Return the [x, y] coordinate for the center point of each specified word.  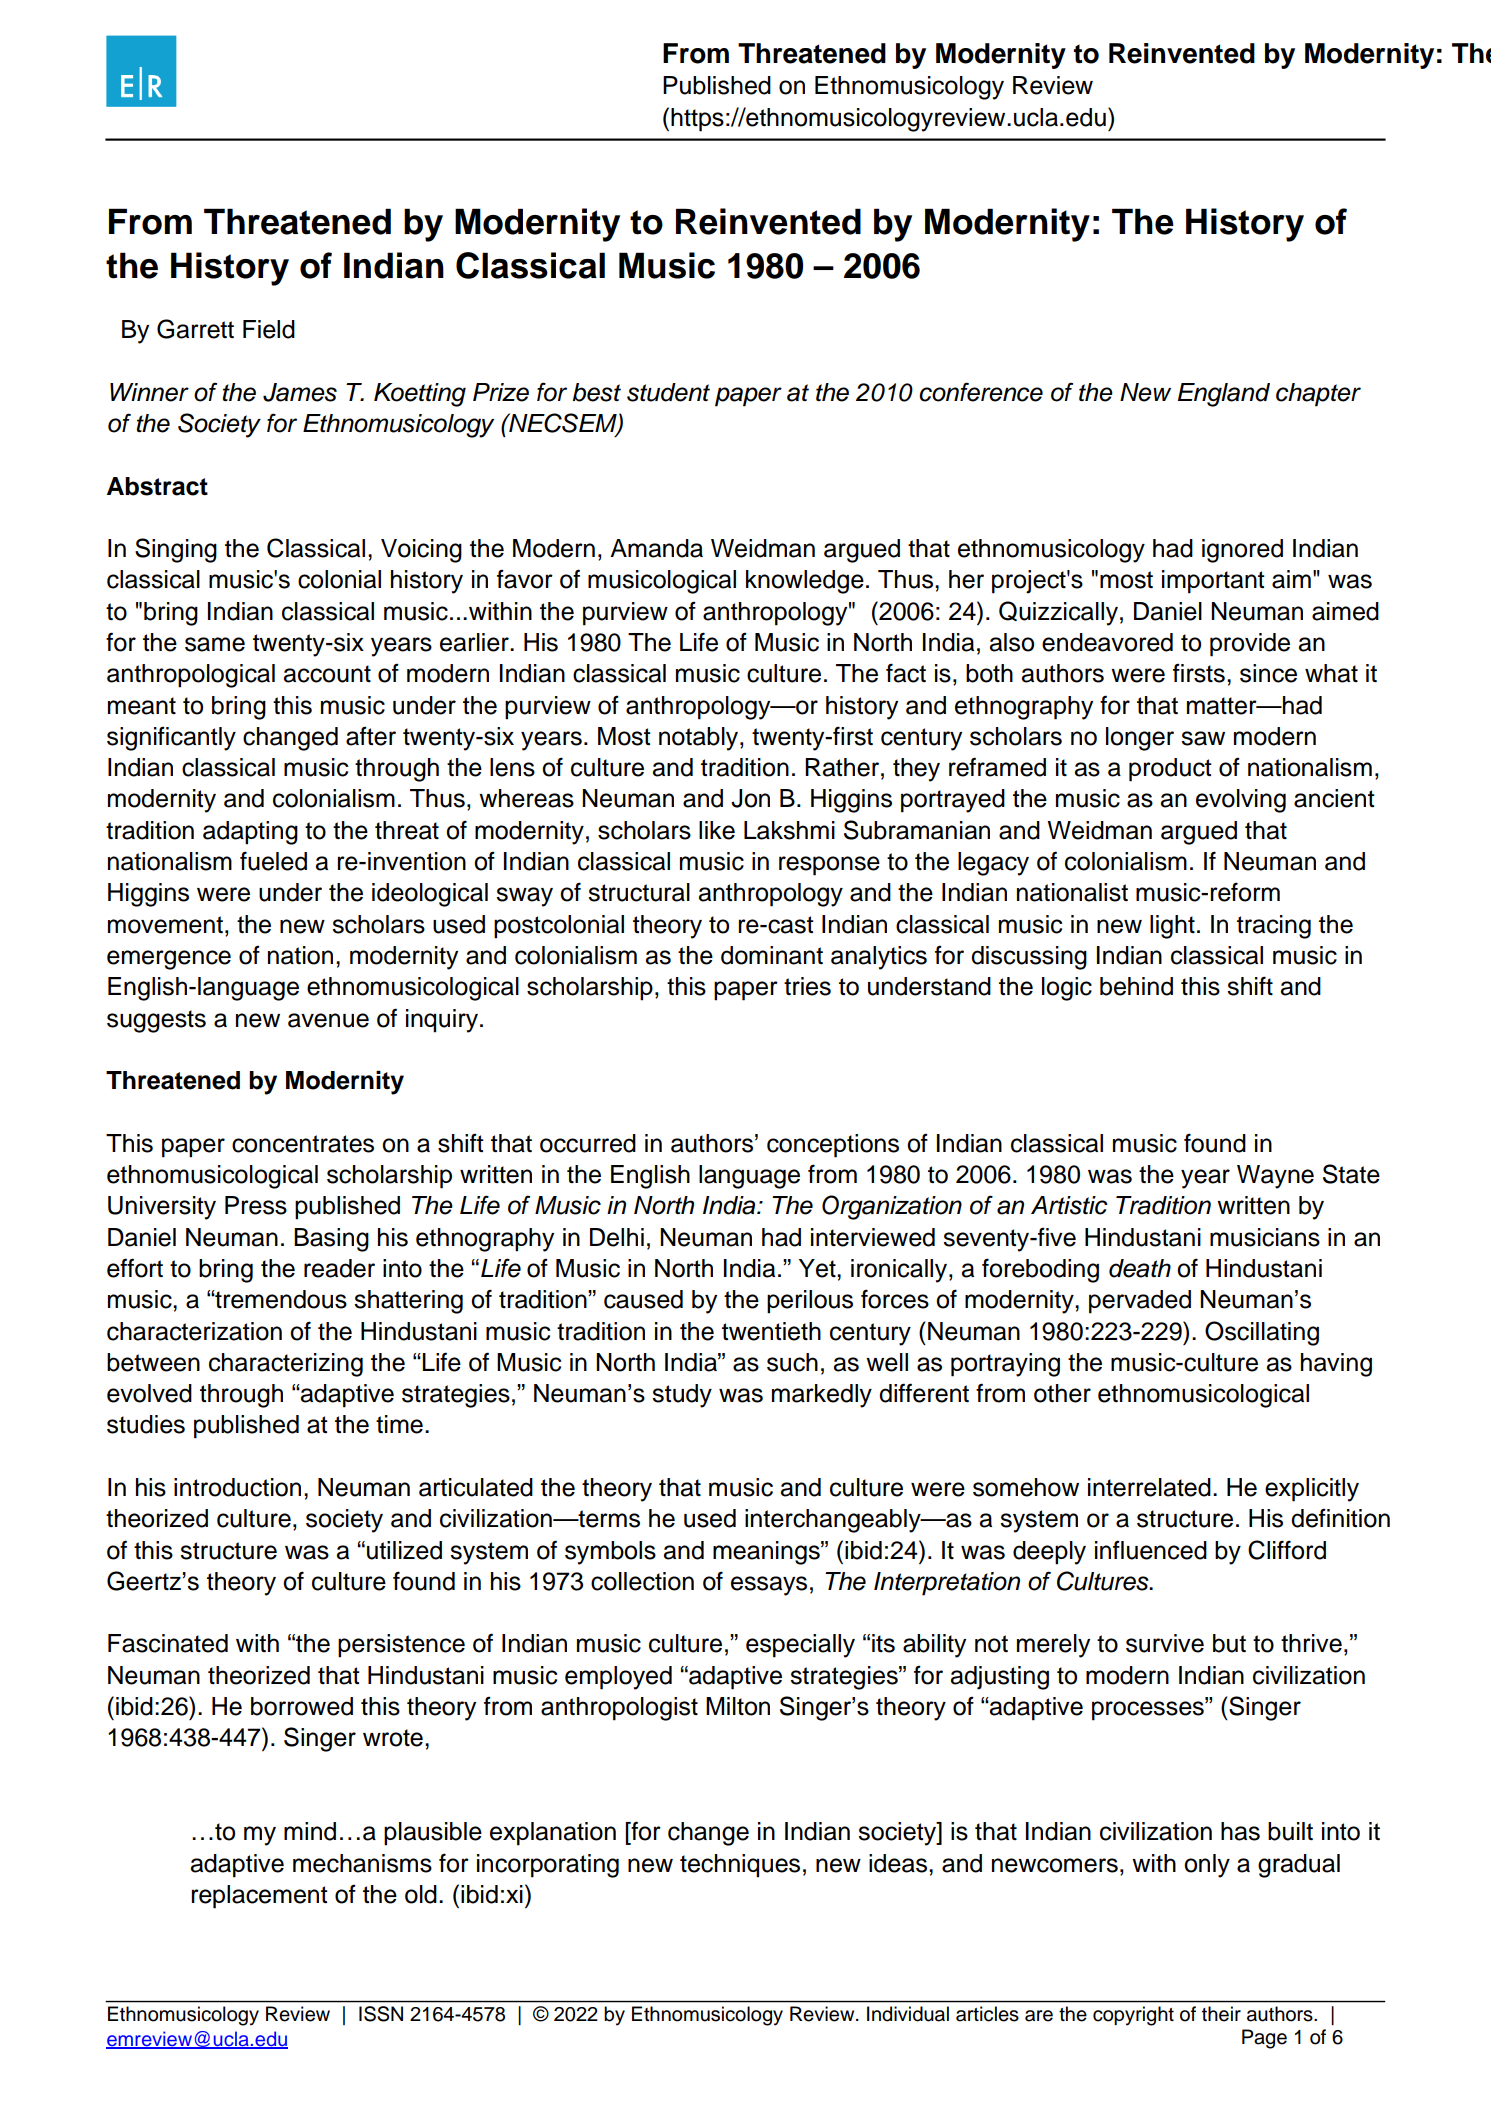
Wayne [1275, 1177]
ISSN [381, 2014]
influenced [1151, 1550]
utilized [404, 1550]
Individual [908, 2014]
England [1224, 395]
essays [769, 1586]
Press [256, 1205]
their [1221, 2014]
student [668, 392]
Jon [750, 798]
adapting [250, 833]
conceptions [833, 1146]
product [1170, 770]
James [300, 392]
